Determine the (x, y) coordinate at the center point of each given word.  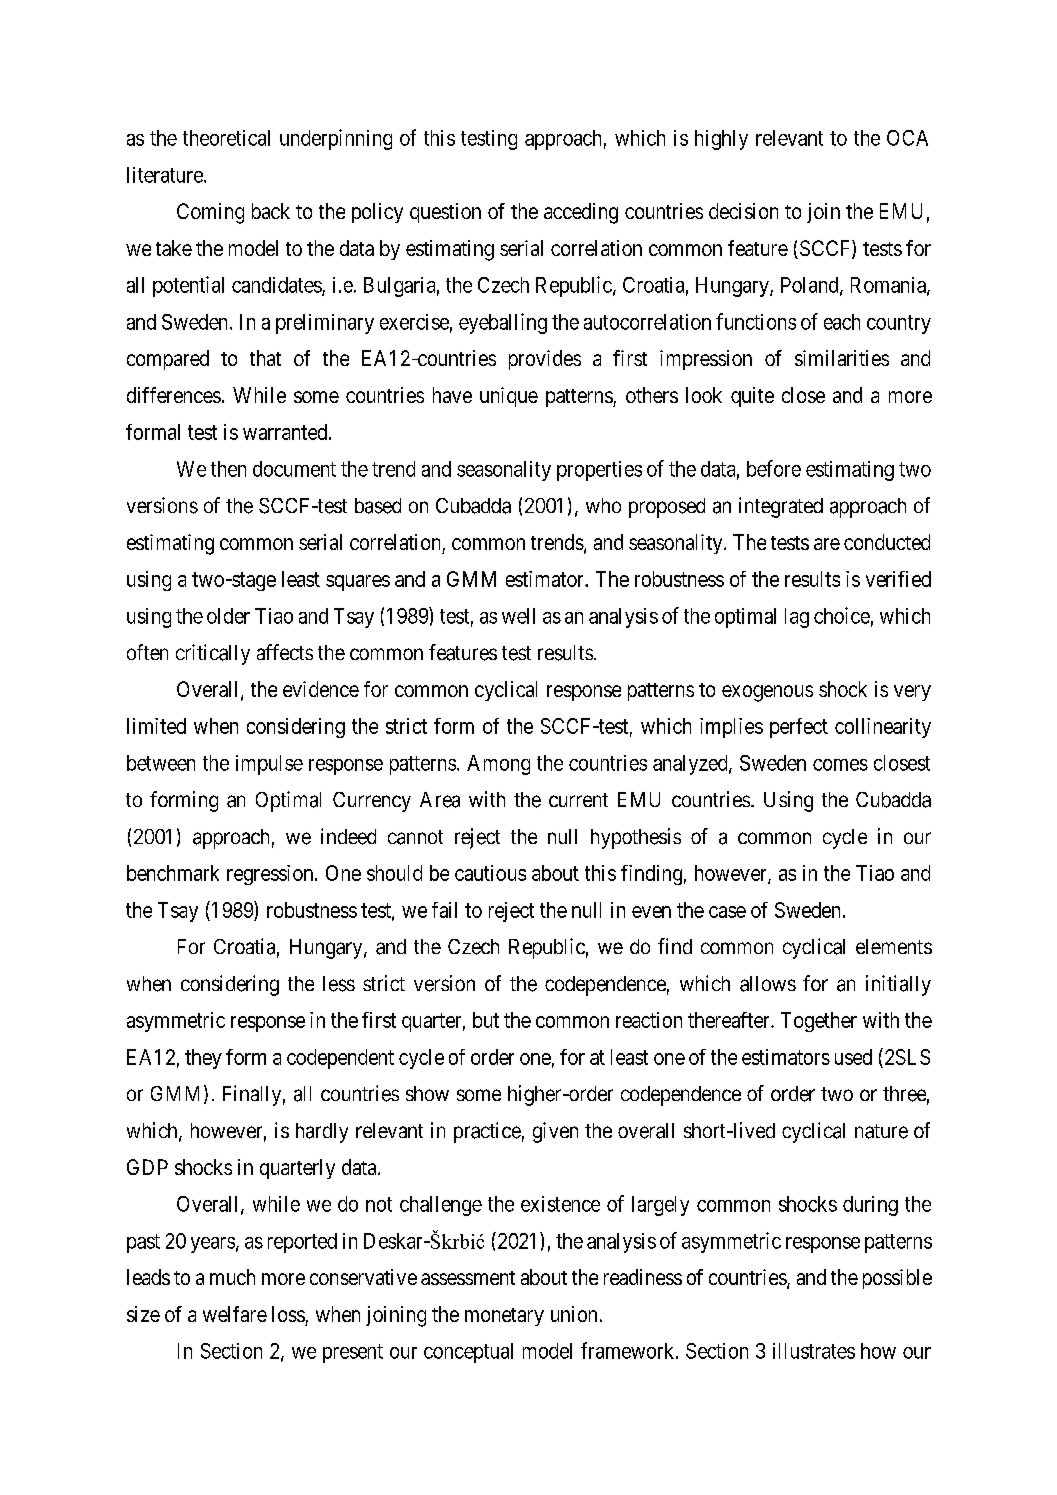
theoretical (226, 138)
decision (743, 211)
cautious (490, 873)
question (445, 213)
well (518, 616)
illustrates (814, 1351)
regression (271, 875)
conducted (887, 542)
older (228, 616)
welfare (235, 1314)
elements (894, 946)
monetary (504, 1317)
